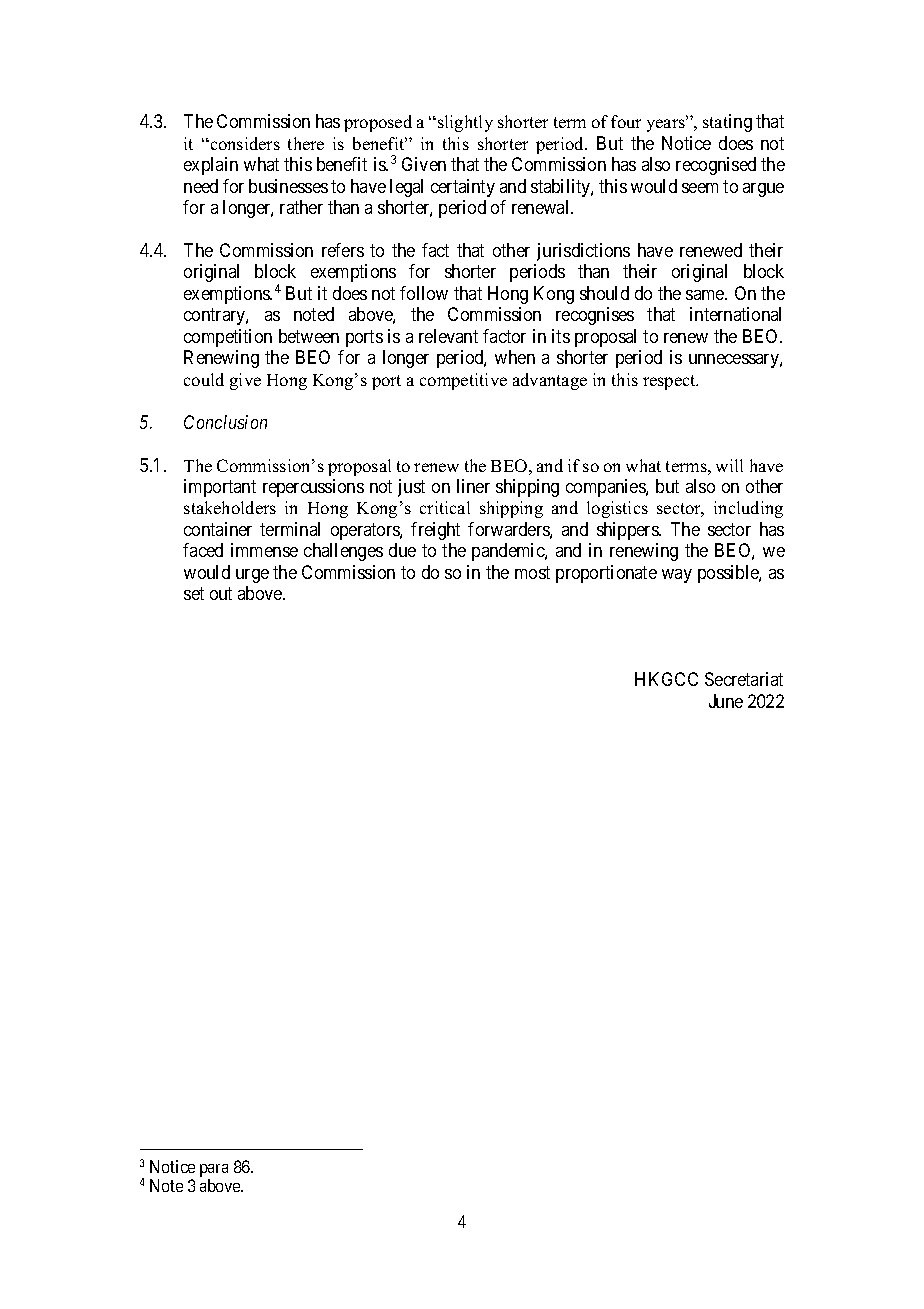  I want to click on slightly, so click(465, 123).
